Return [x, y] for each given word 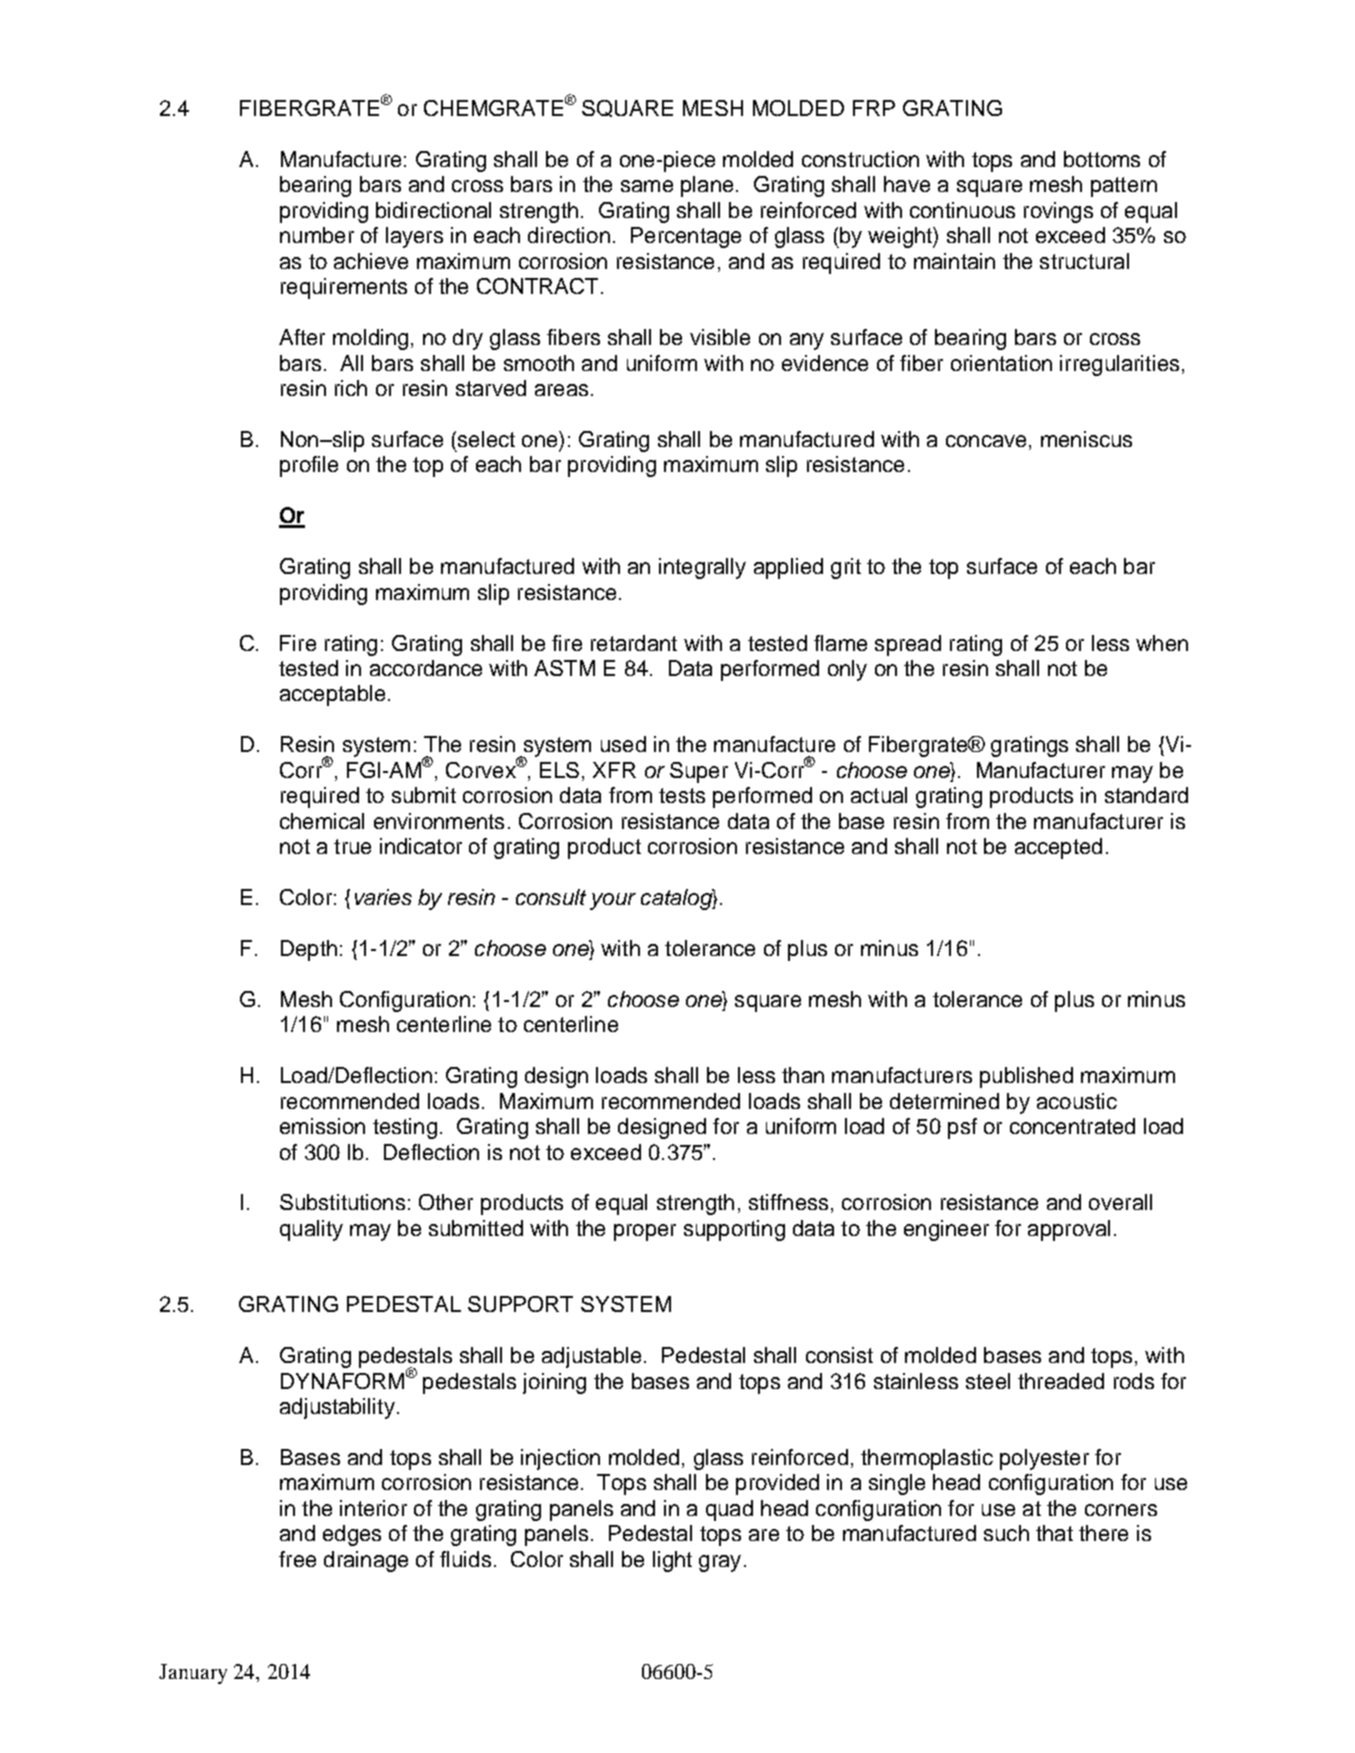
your [613, 901]
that [1054, 1533]
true [352, 846]
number [317, 235]
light [672, 1561]
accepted [1058, 848]
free [297, 1559]
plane [707, 186]
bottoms [1102, 159]
